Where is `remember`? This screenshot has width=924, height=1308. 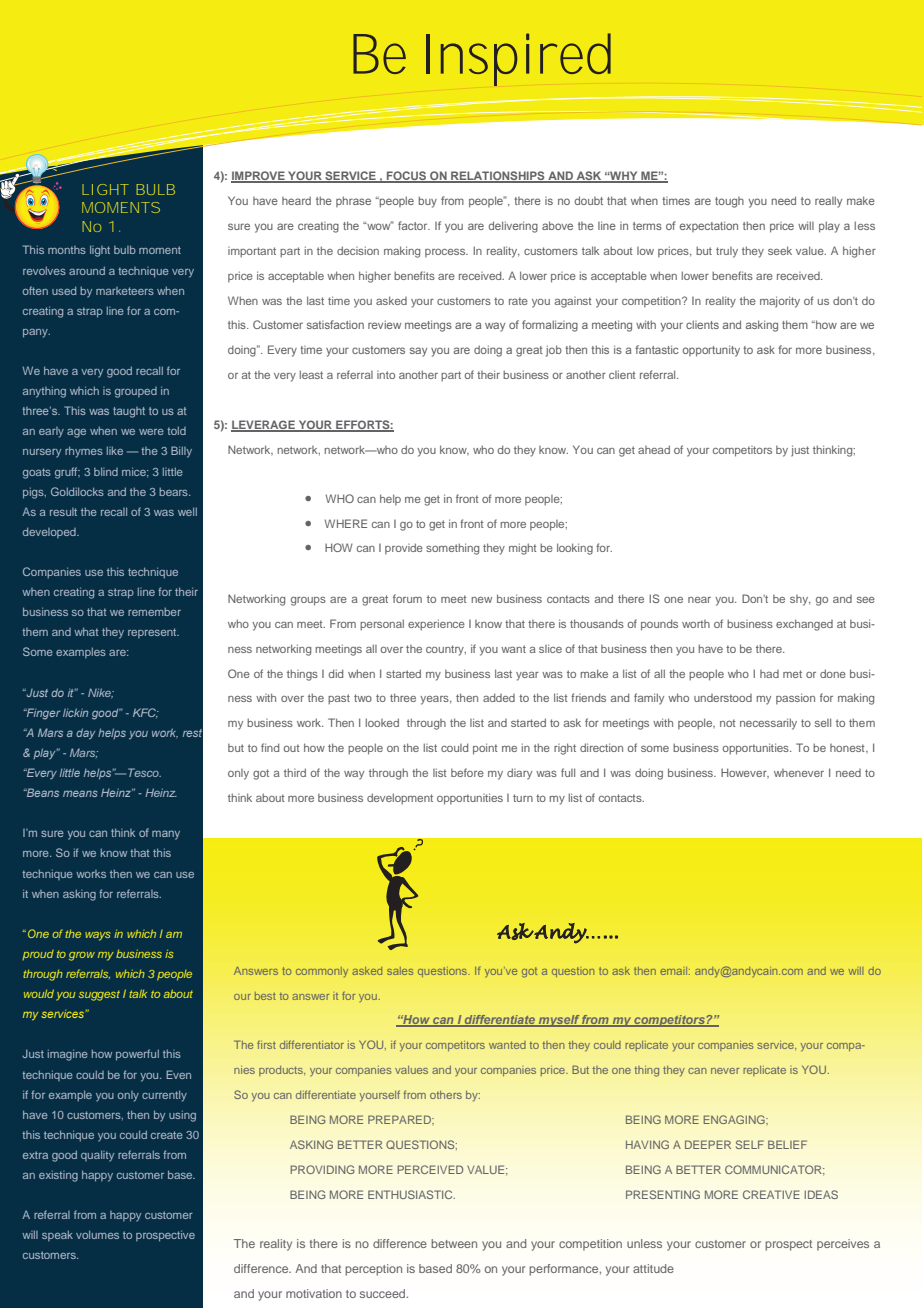
remember is located at coordinates (154, 612).
